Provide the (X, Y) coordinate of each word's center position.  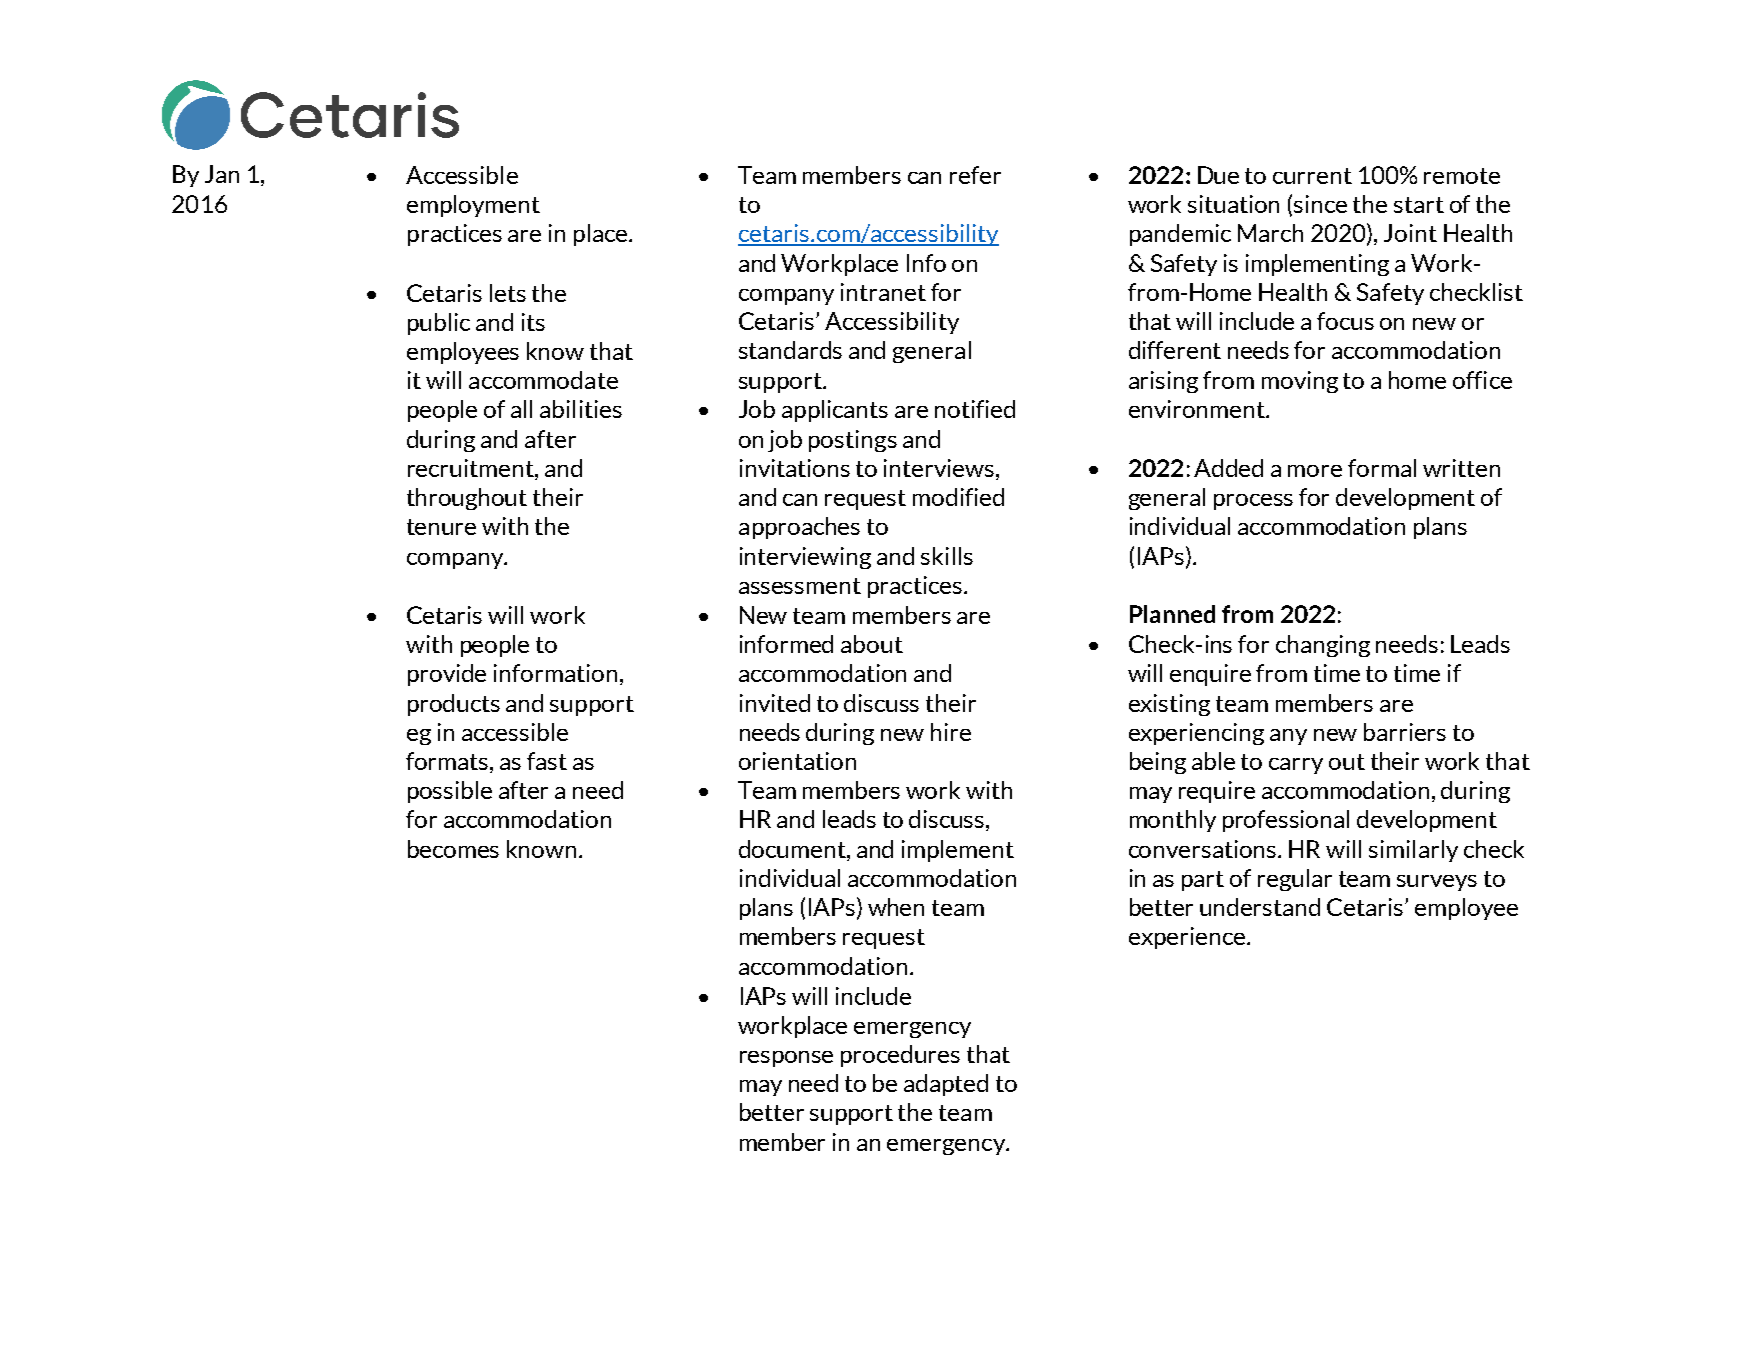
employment (473, 206)
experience (1187, 938)
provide (447, 675)
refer (975, 175)
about (872, 644)
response (786, 1059)
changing (1323, 646)
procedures (900, 1056)
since (1320, 204)
